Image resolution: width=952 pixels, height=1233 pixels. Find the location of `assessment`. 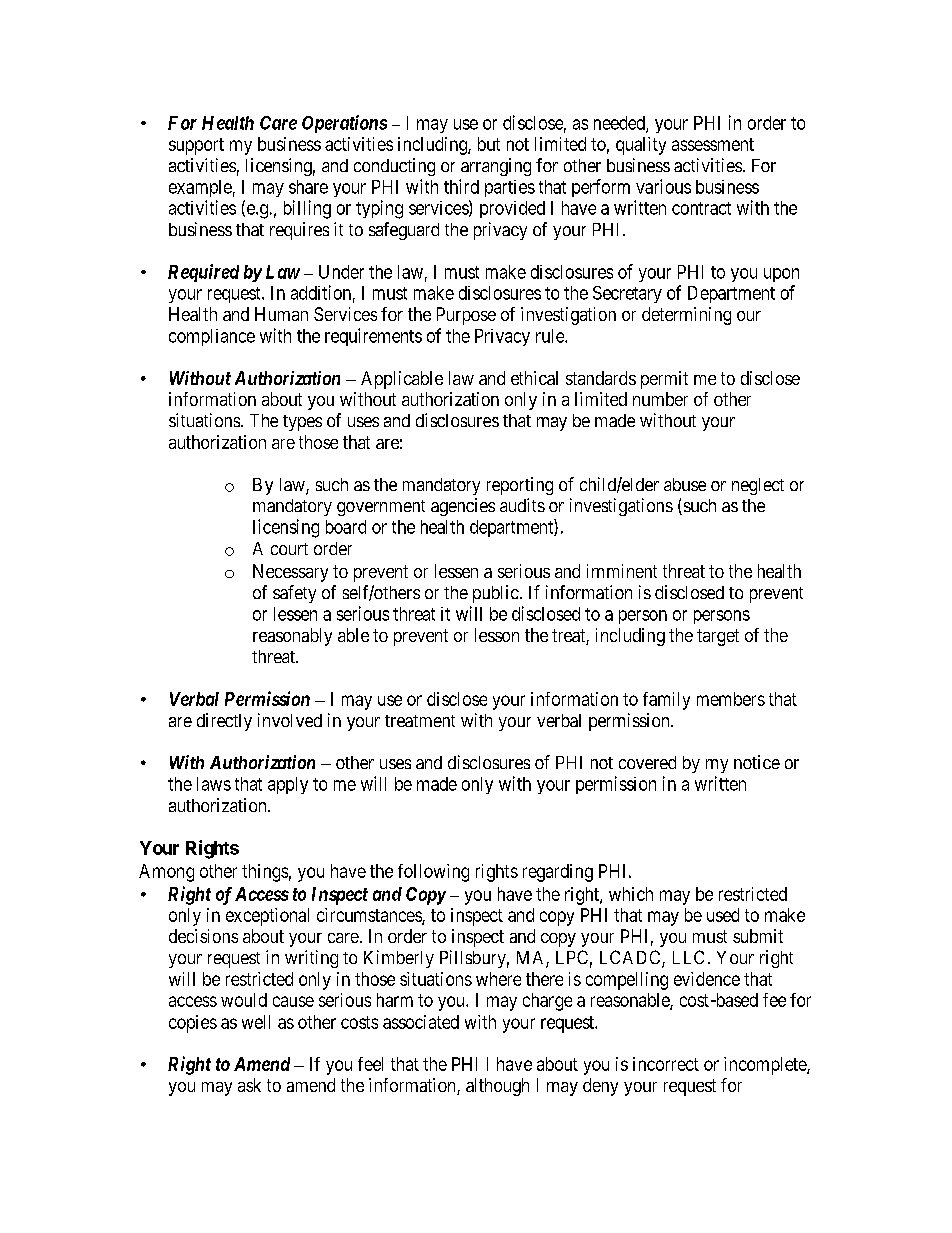

assessment is located at coordinates (713, 144).
